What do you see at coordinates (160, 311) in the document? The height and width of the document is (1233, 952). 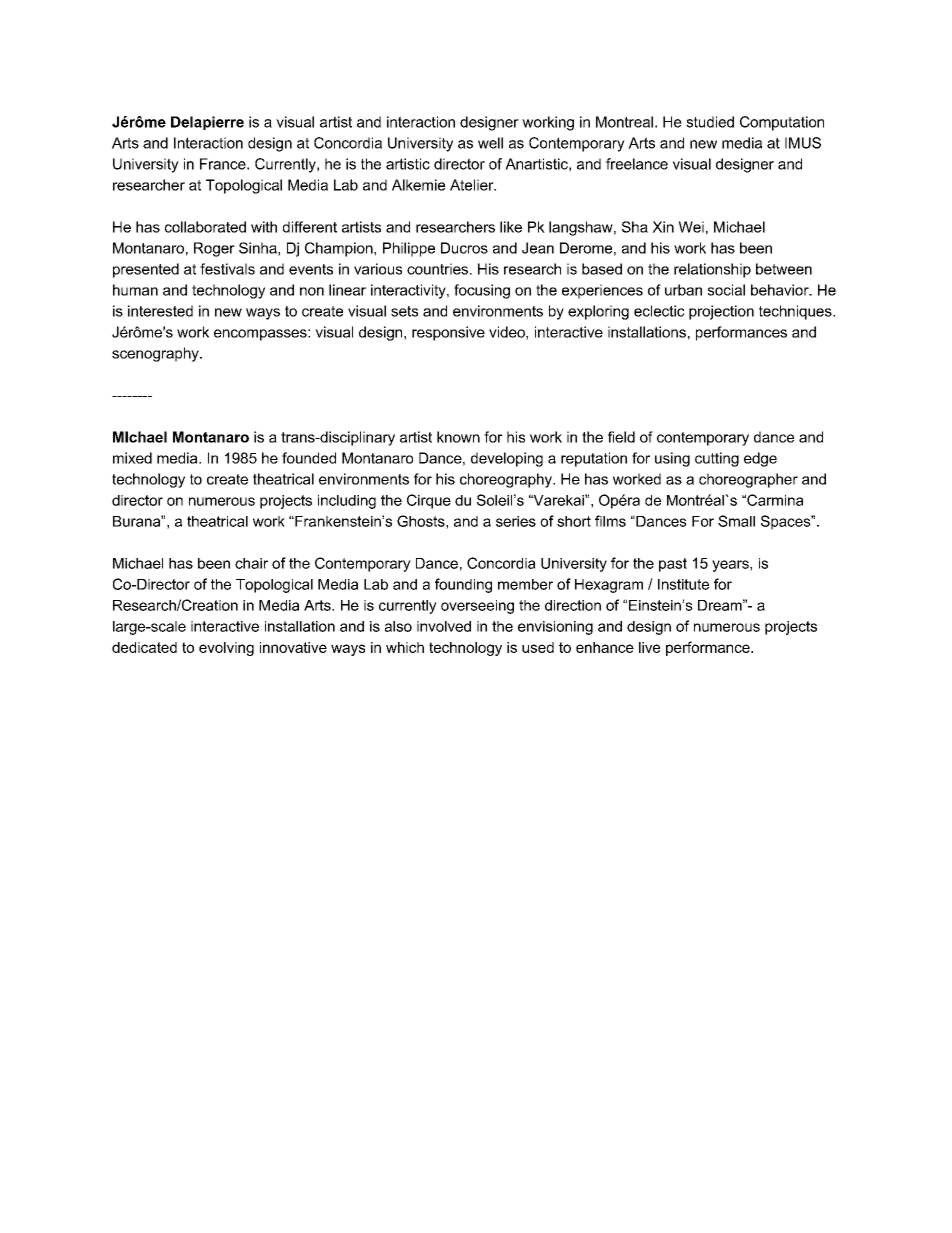 I see `interested` at bounding box center [160, 311].
